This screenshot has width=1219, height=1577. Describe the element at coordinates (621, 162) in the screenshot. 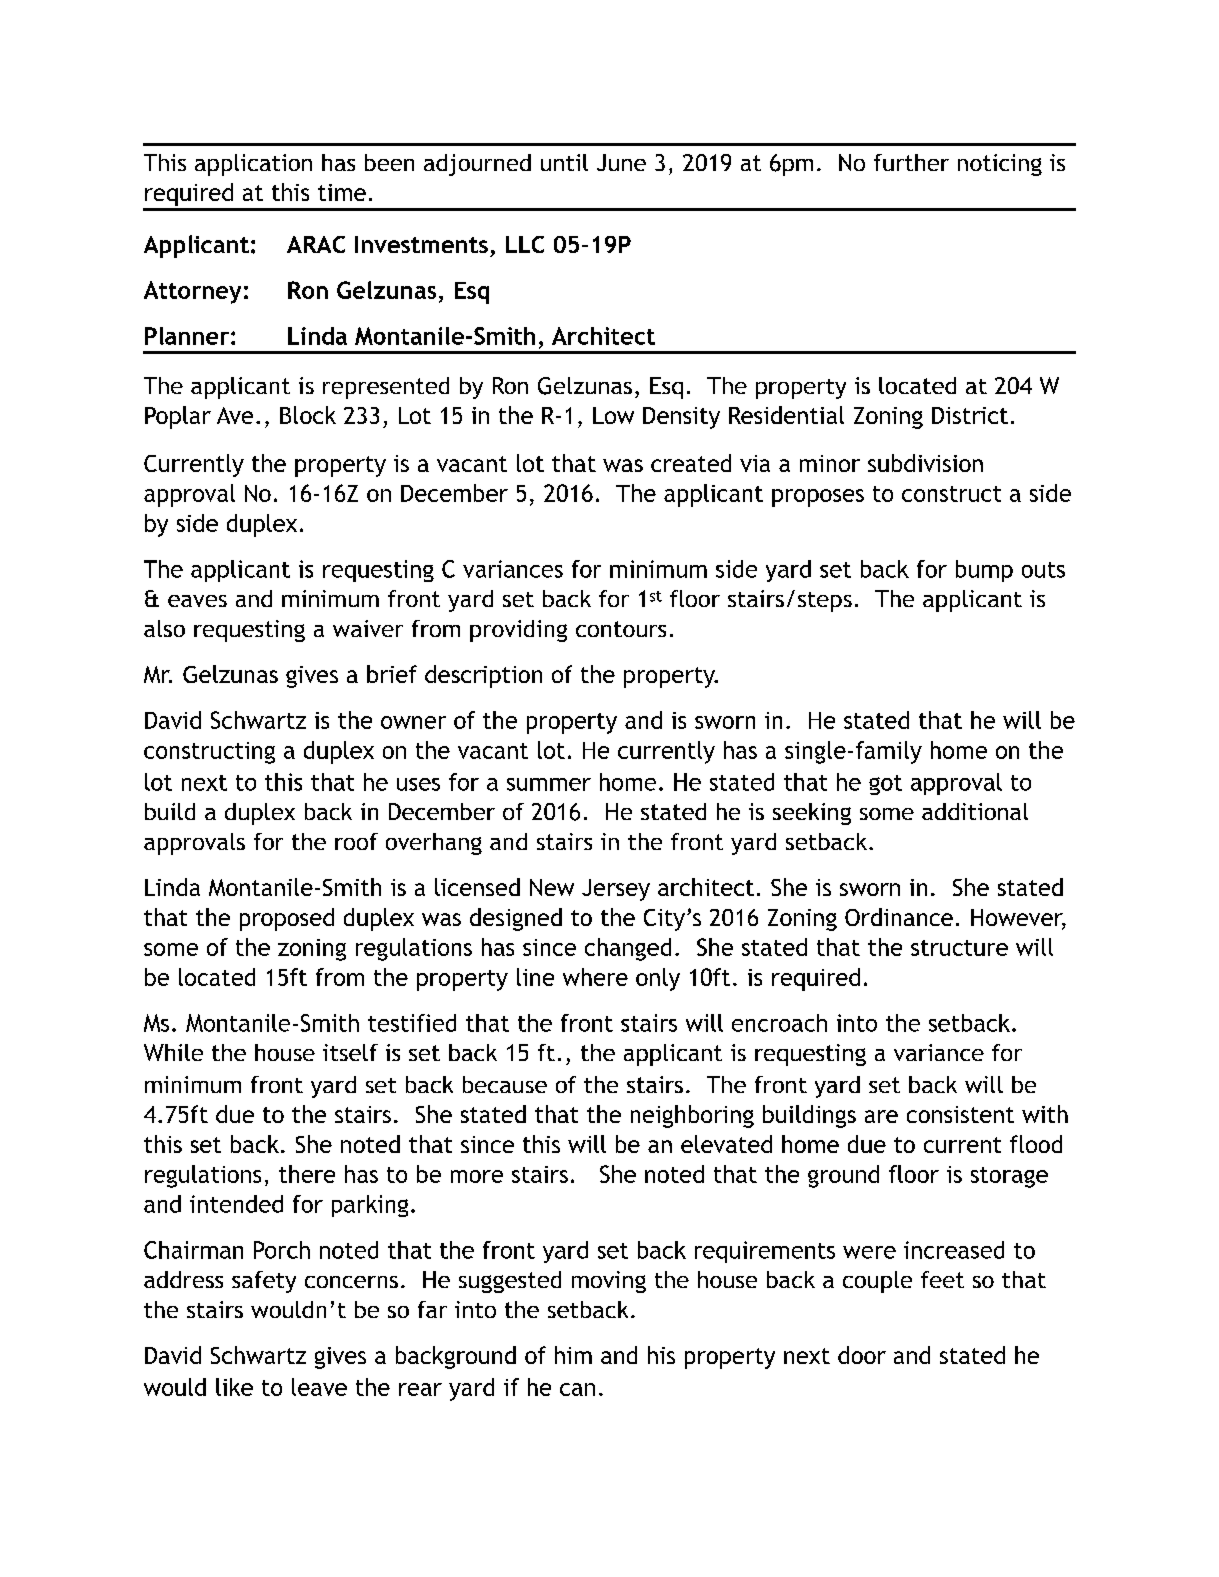

I see `June` at that location.
